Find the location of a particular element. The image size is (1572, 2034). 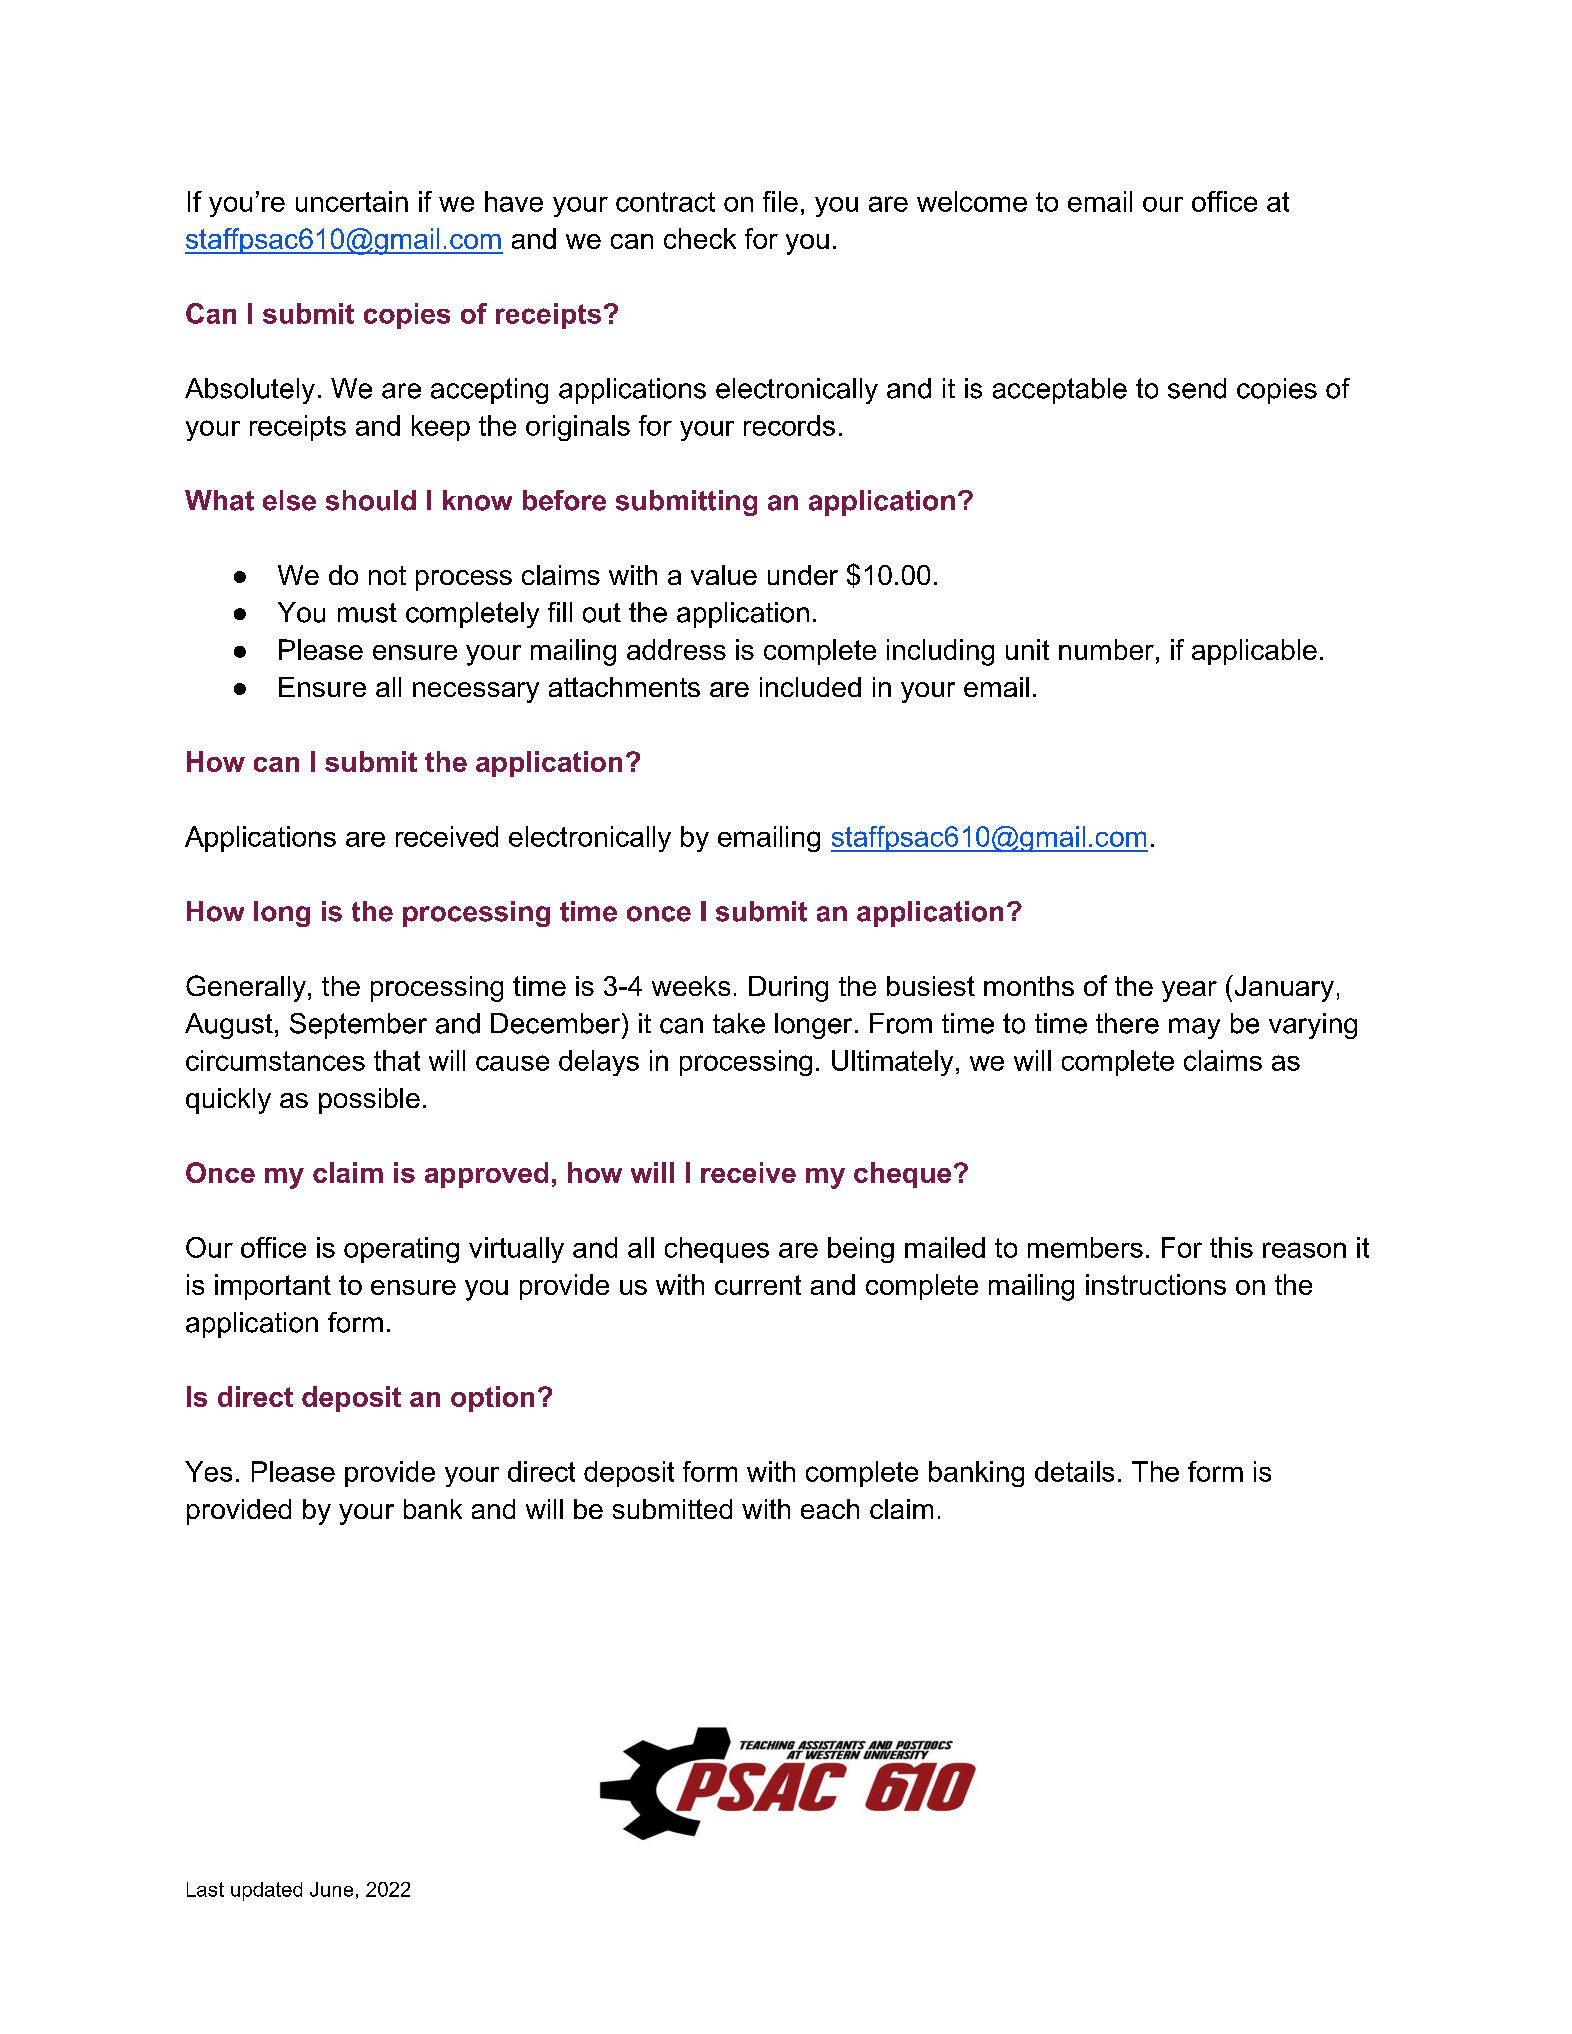

applicable is located at coordinates (1254, 652).
